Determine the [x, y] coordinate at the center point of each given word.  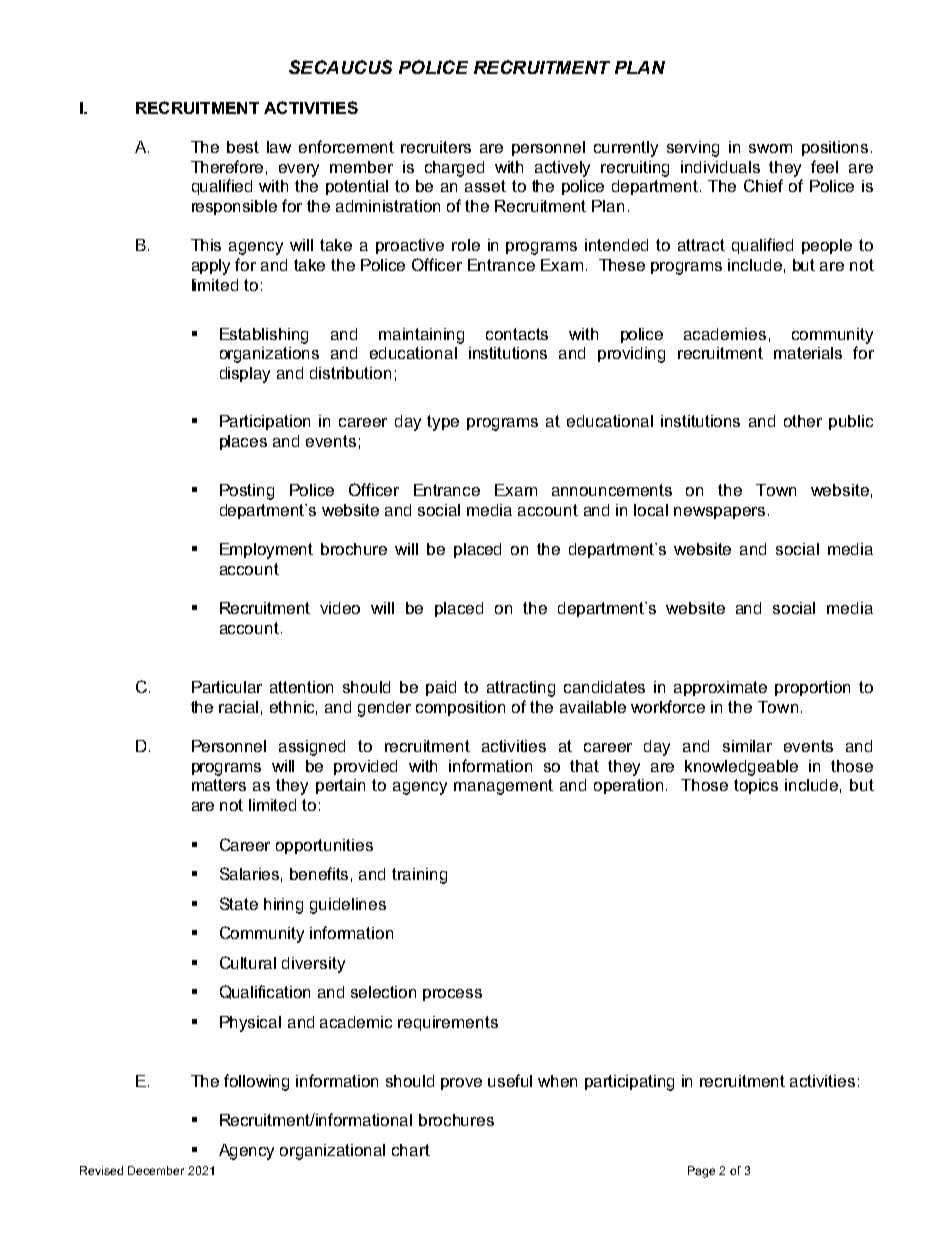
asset [485, 186]
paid [441, 688]
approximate [720, 688]
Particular [227, 687]
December [156, 1170]
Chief [763, 185]
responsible [234, 207]
